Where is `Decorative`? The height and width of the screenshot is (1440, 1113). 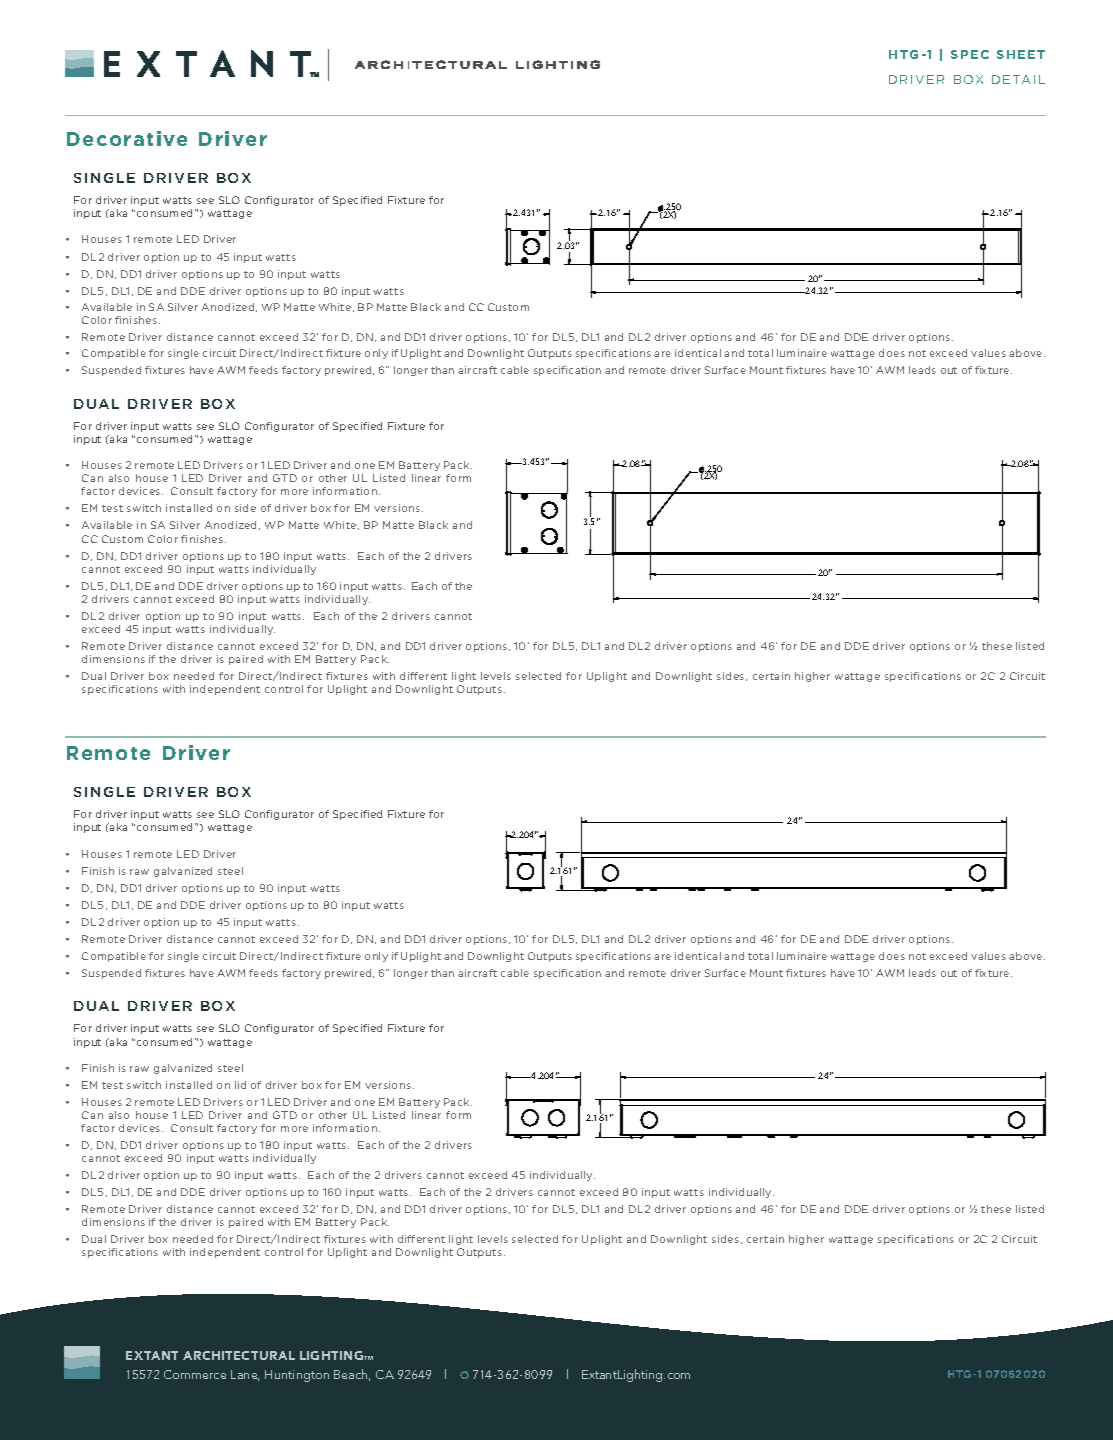
Decorative is located at coordinates (127, 138).
